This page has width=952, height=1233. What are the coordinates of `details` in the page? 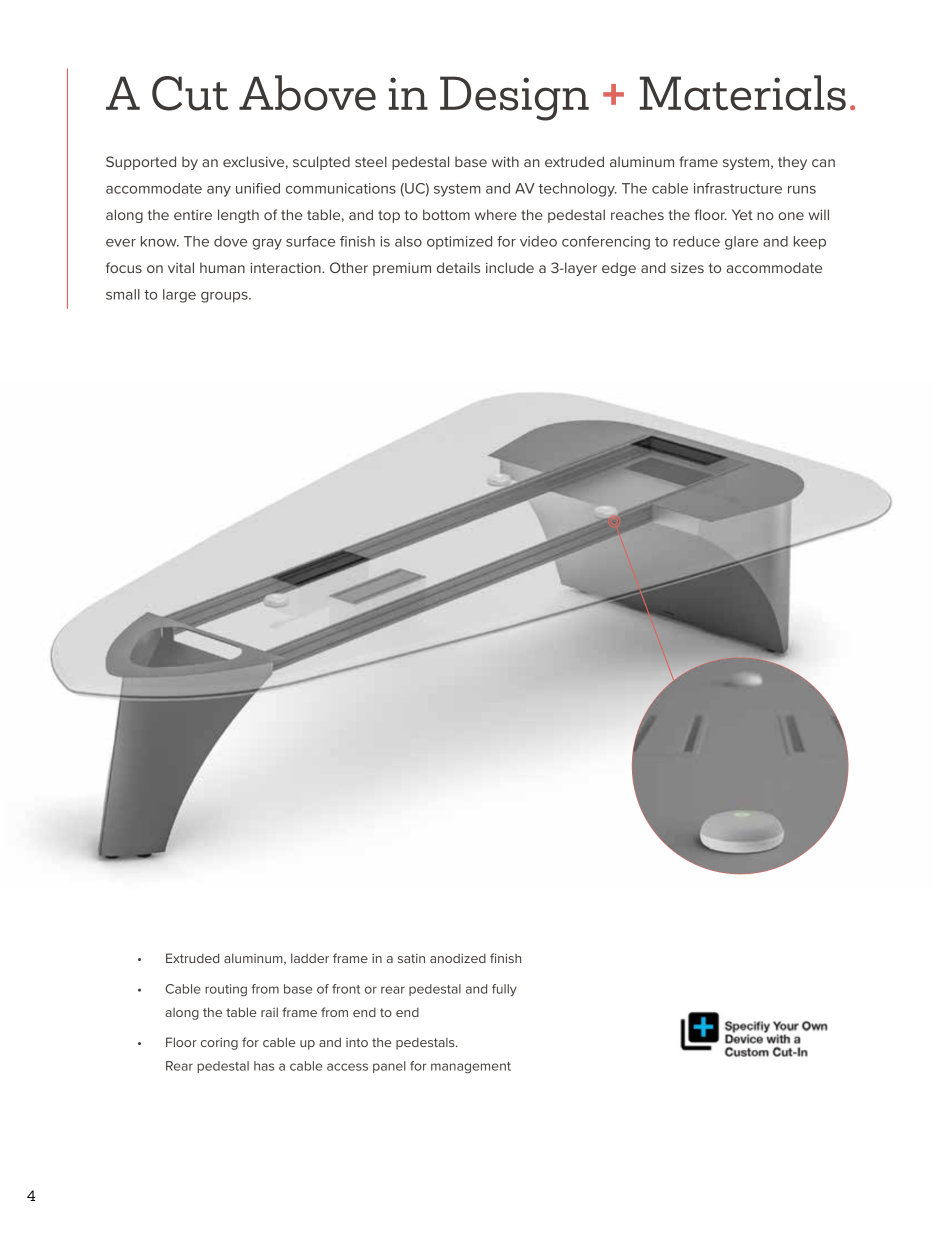 It's located at (458, 267).
